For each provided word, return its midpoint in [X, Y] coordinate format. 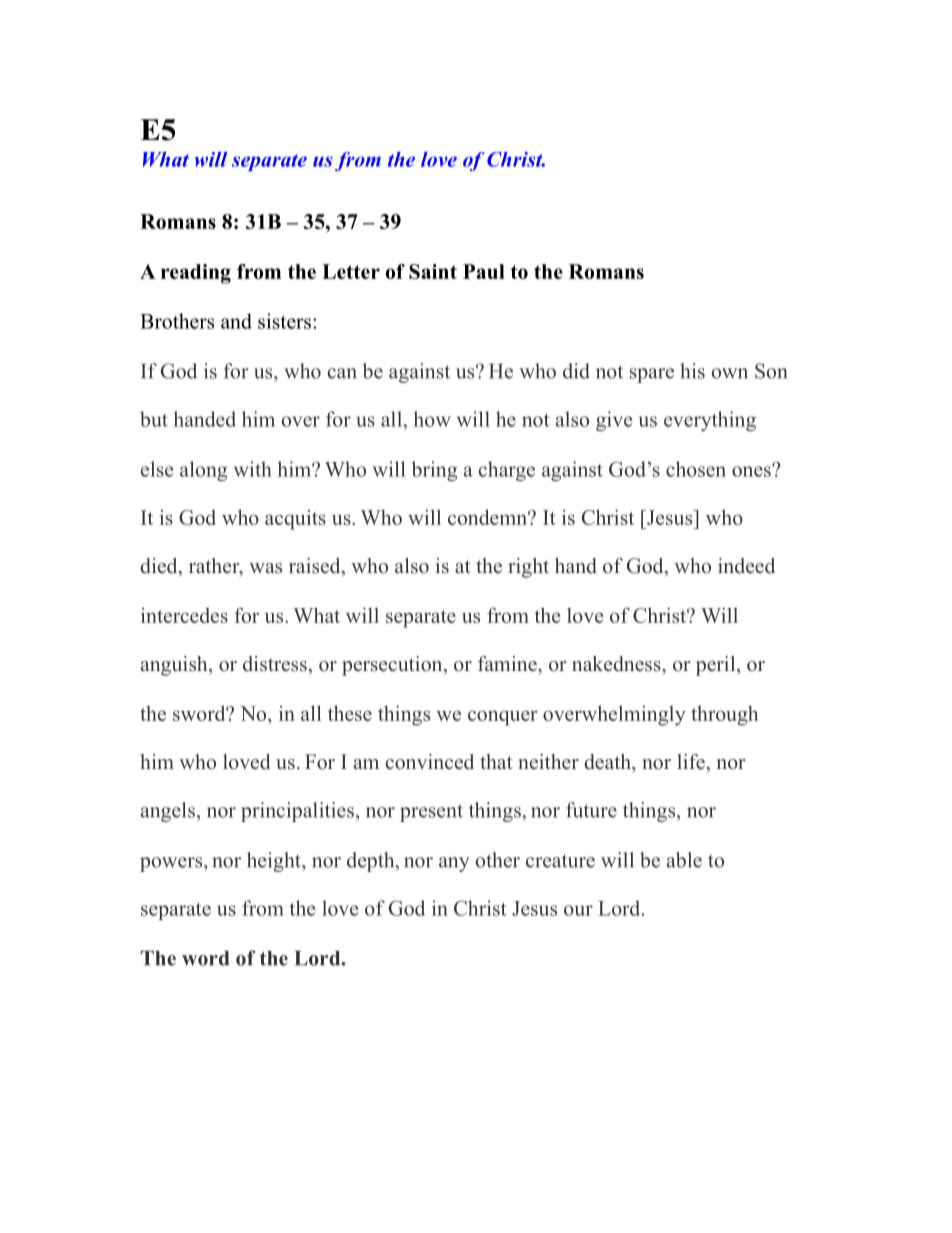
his [692, 371]
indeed [746, 566]
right [528, 568]
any [454, 864]
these [350, 713]
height [275, 862]
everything [710, 421]
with [253, 469]
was [265, 568]
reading [196, 274]
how [432, 419]
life [692, 762]
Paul [484, 271]
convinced [430, 762]
